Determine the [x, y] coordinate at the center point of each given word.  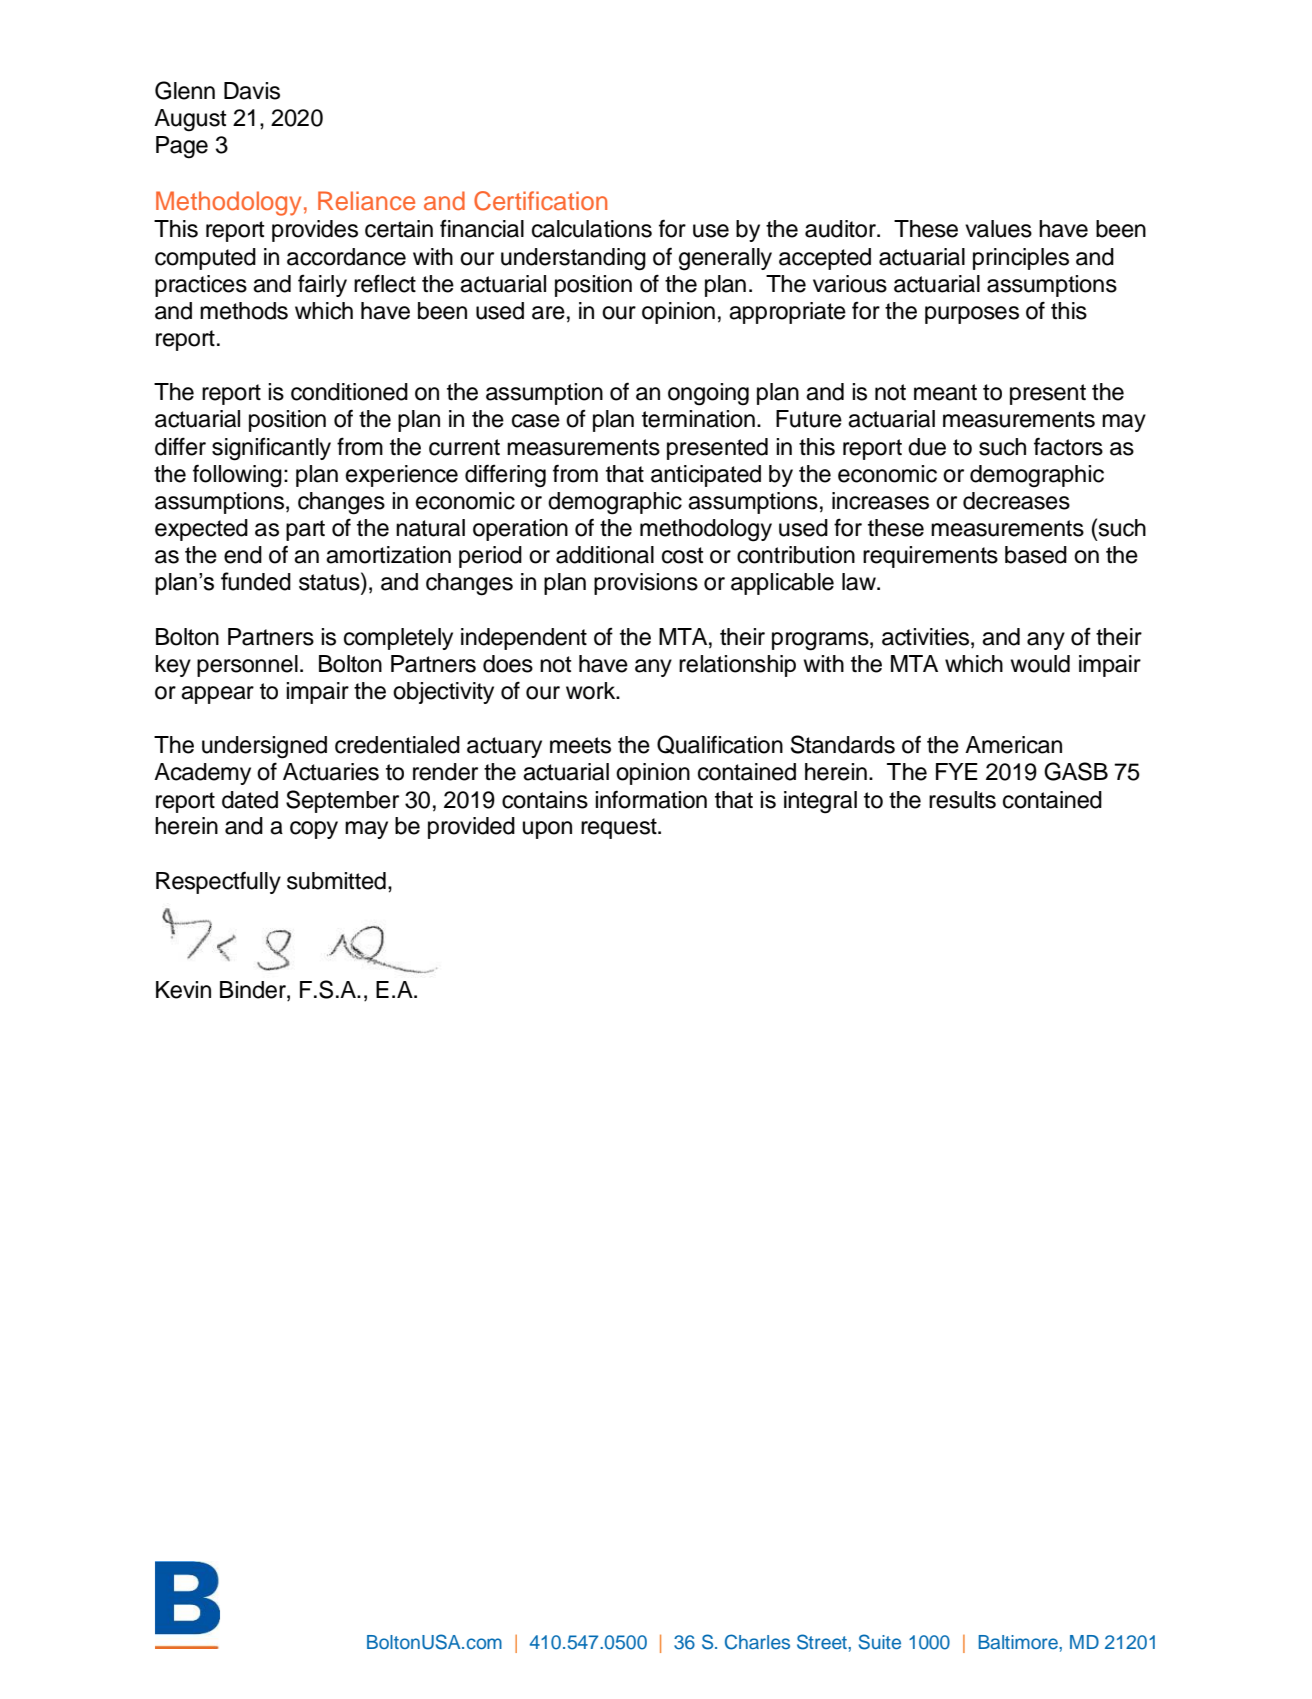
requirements [930, 557]
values [998, 229]
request [620, 828]
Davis [252, 91]
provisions [646, 584]
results [962, 800]
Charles [757, 1642]
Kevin [183, 990]
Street [823, 1642]
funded [256, 581]
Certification [540, 201]
